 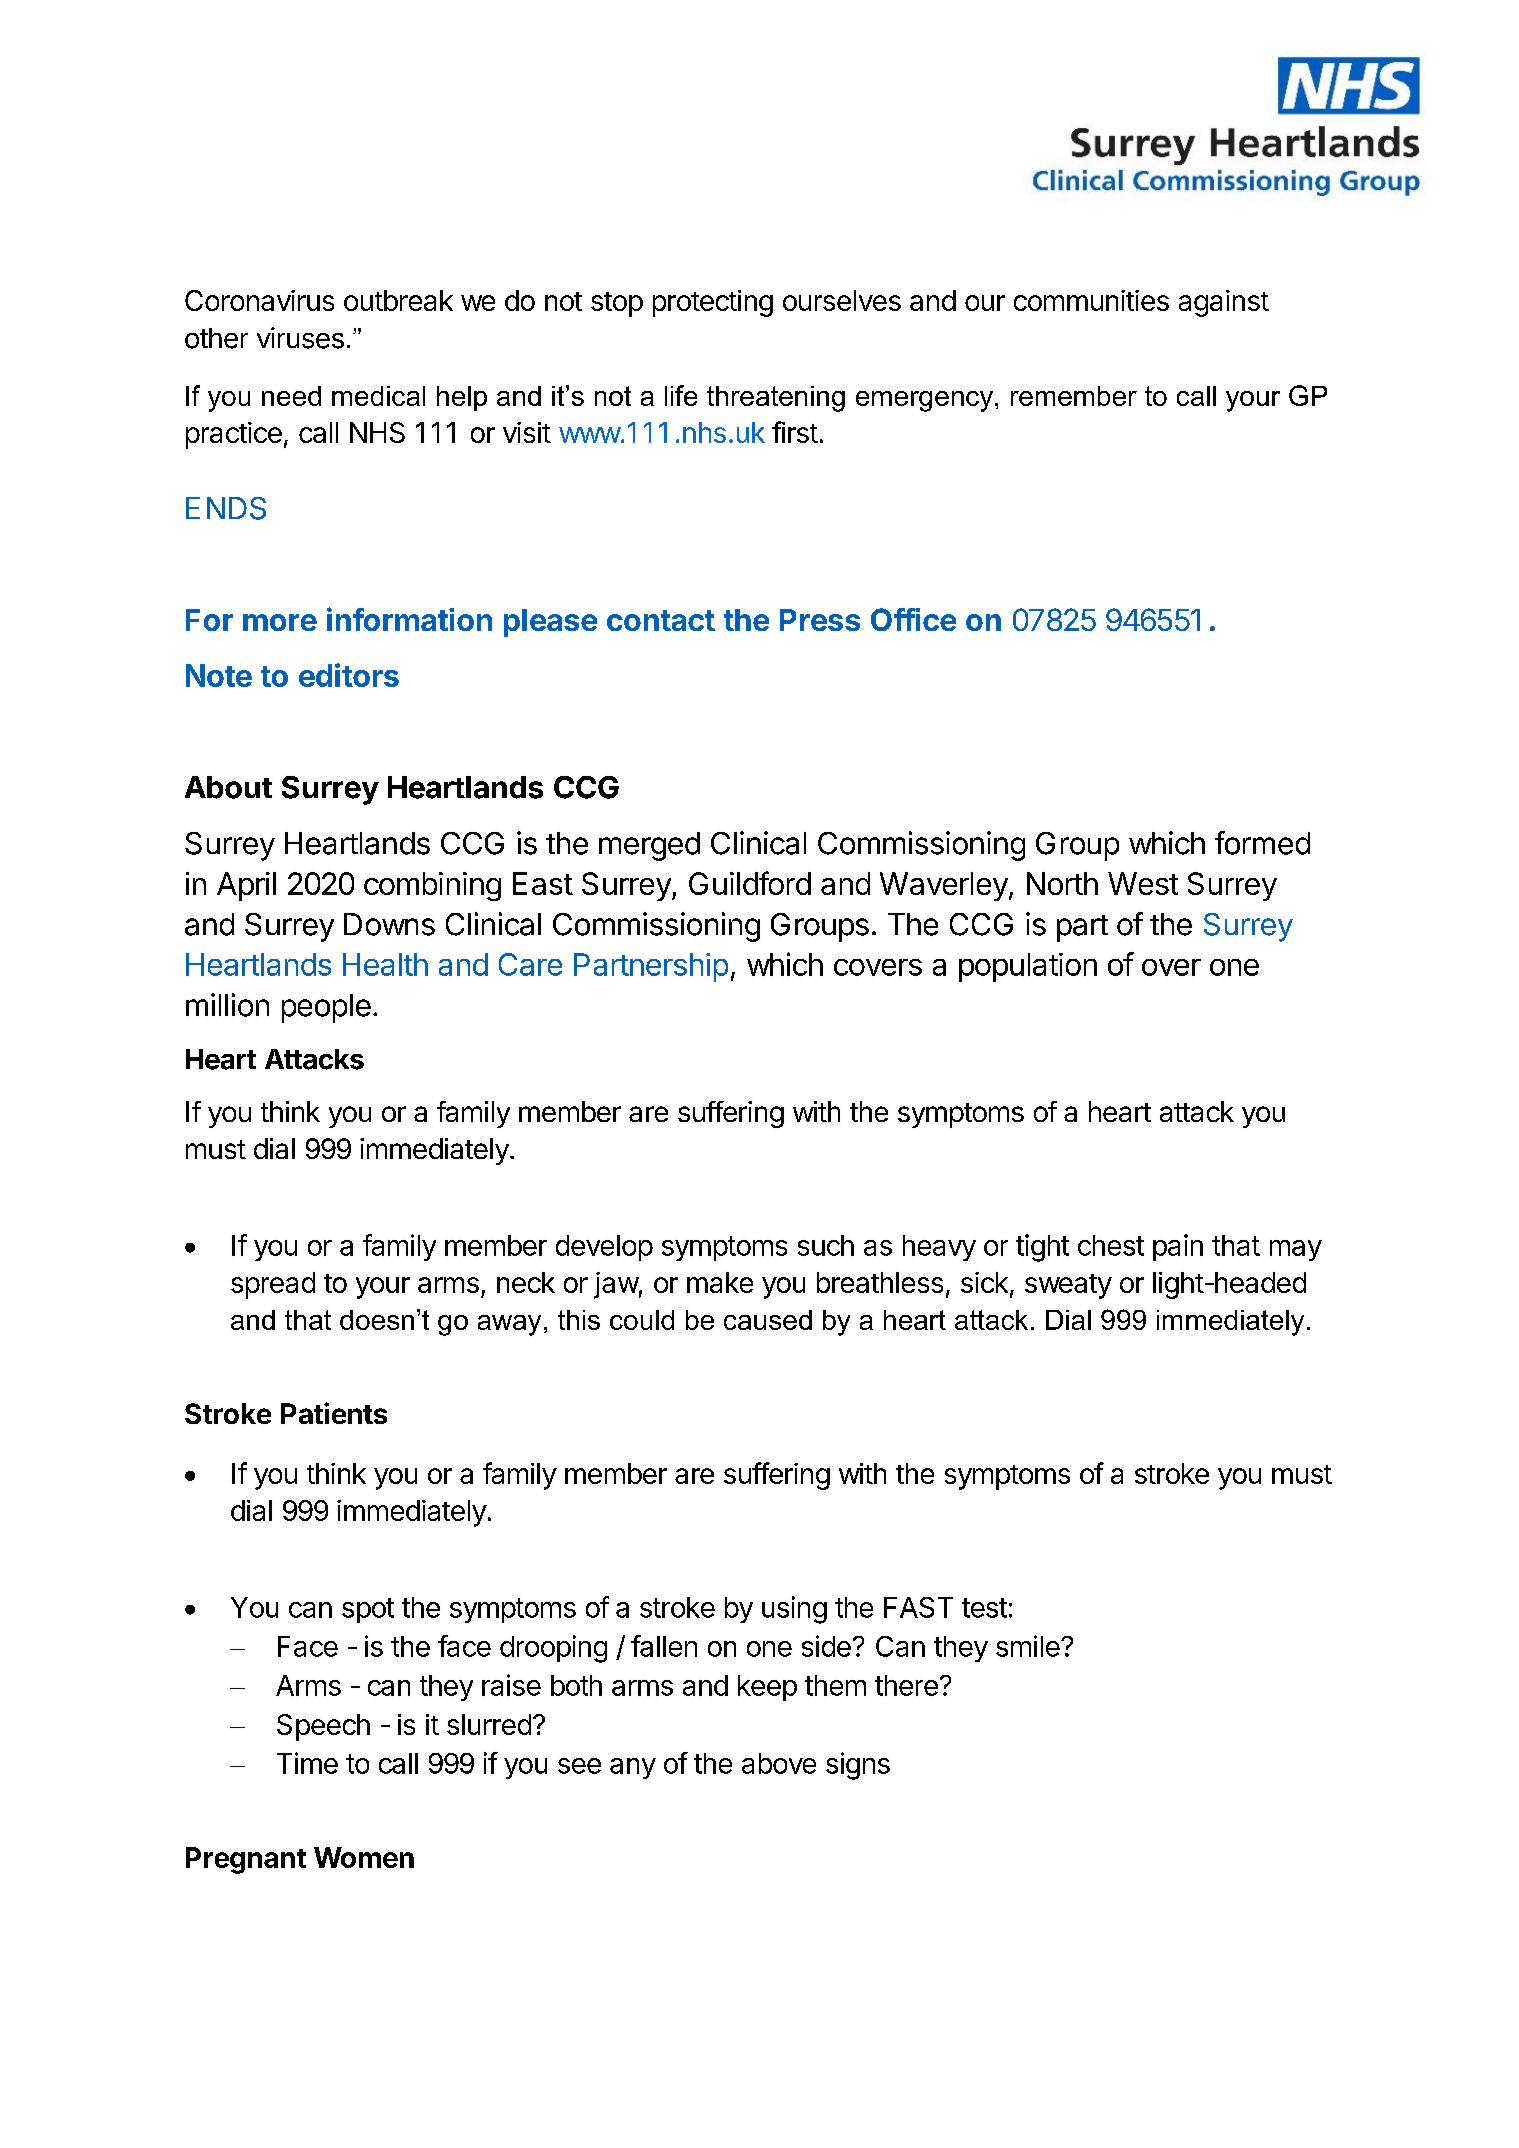 What do you see at coordinates (826, 1245) in the screenshot?
I see `such` at bounding box center [826, 1245].
